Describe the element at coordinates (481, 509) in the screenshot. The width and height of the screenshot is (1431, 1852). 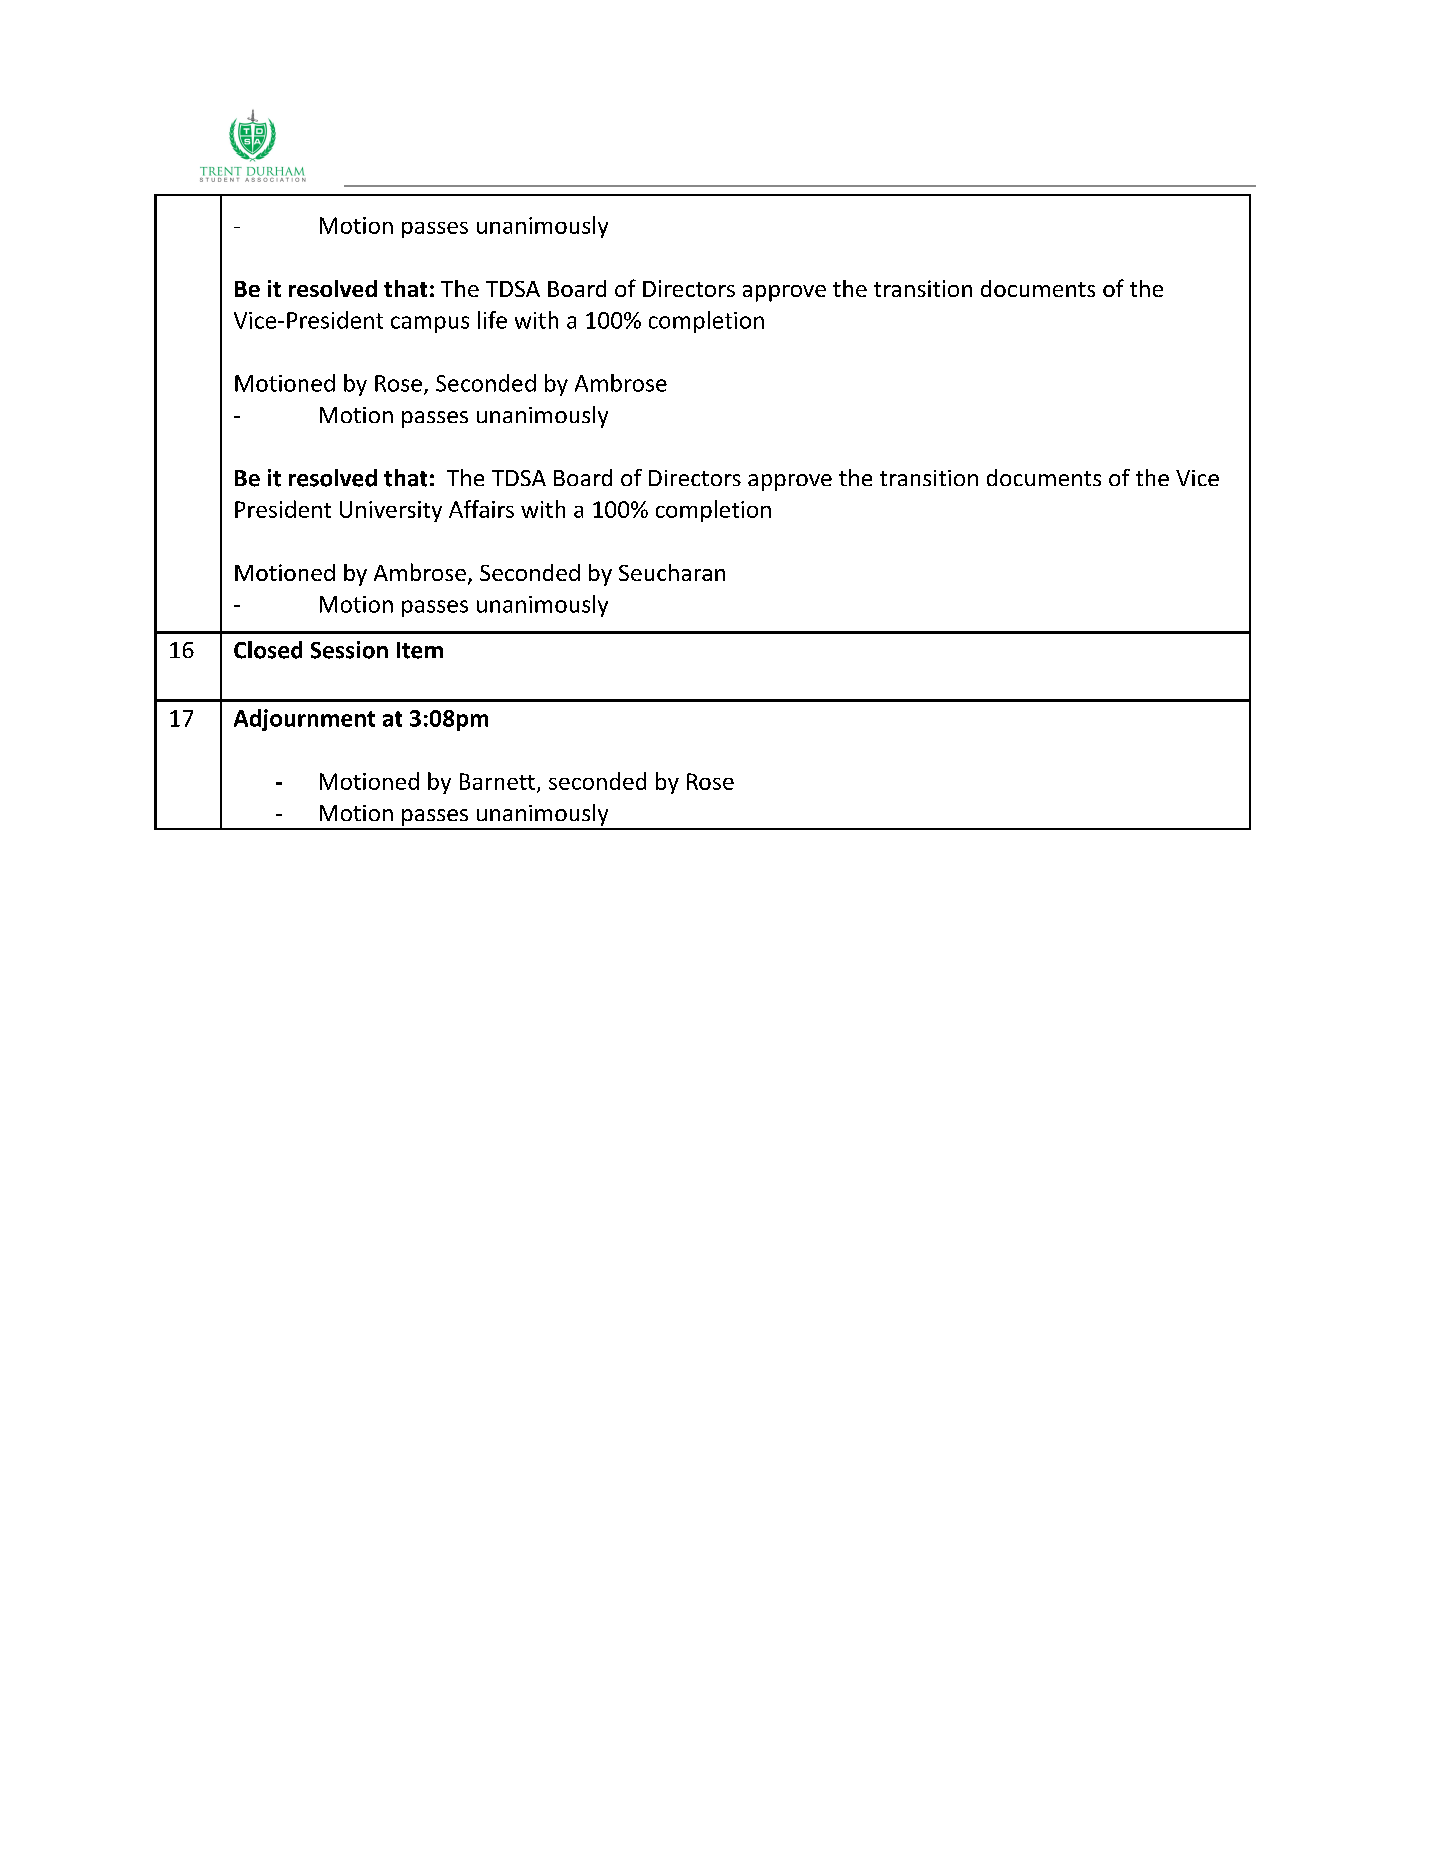
I see `Affairs` at that location.
